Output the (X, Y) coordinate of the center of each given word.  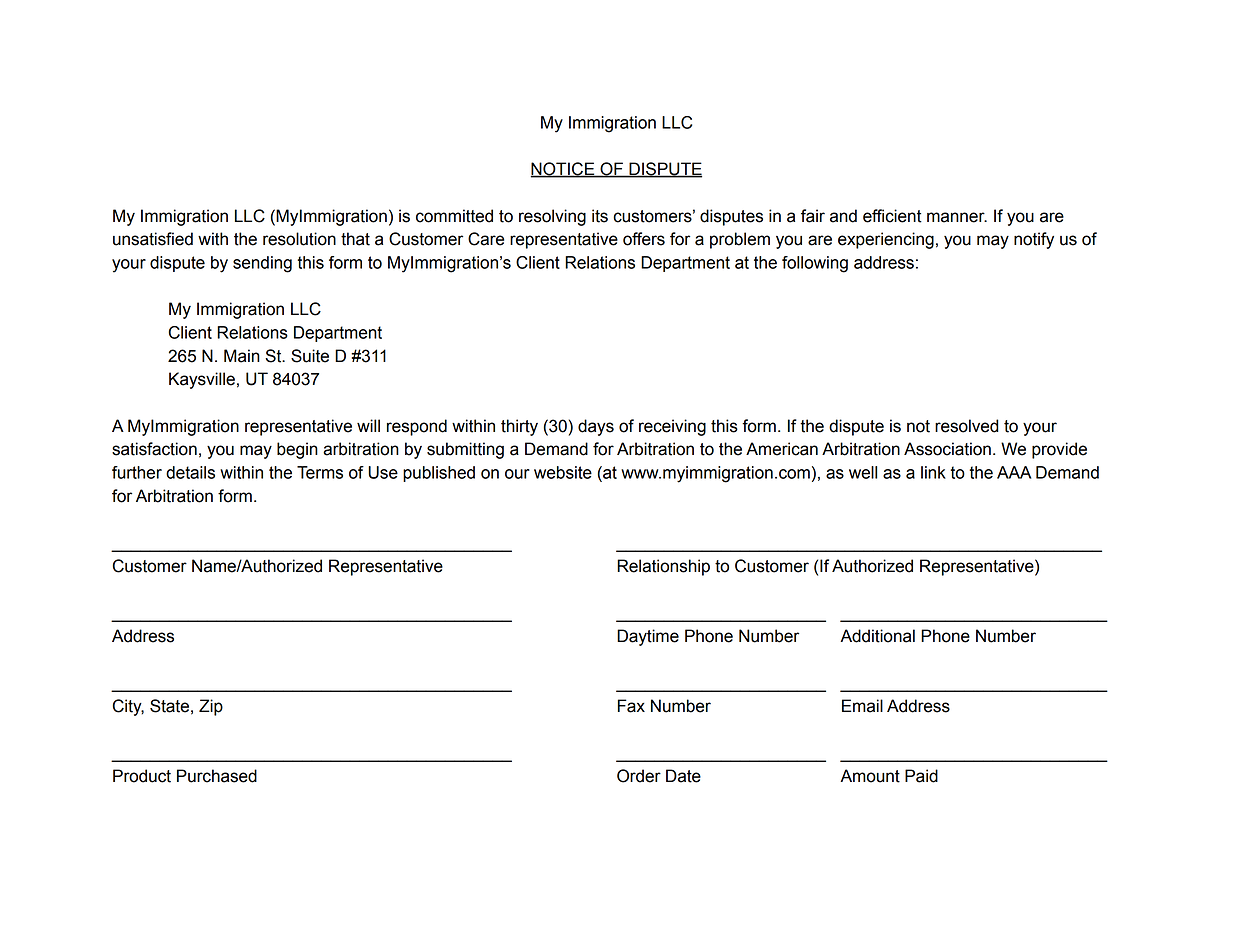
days (596, 427)
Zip (211, 707)
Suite (310, 356)
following (815, 264)
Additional (877, 636)
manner (957, 217)
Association (947, 449)
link (933, 472)
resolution (299, 239)
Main (242, 356)
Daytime (648, 637)
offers (644, 239)
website (563, 472)
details (190, 472)
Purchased (217, 776)
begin (297, 450)
